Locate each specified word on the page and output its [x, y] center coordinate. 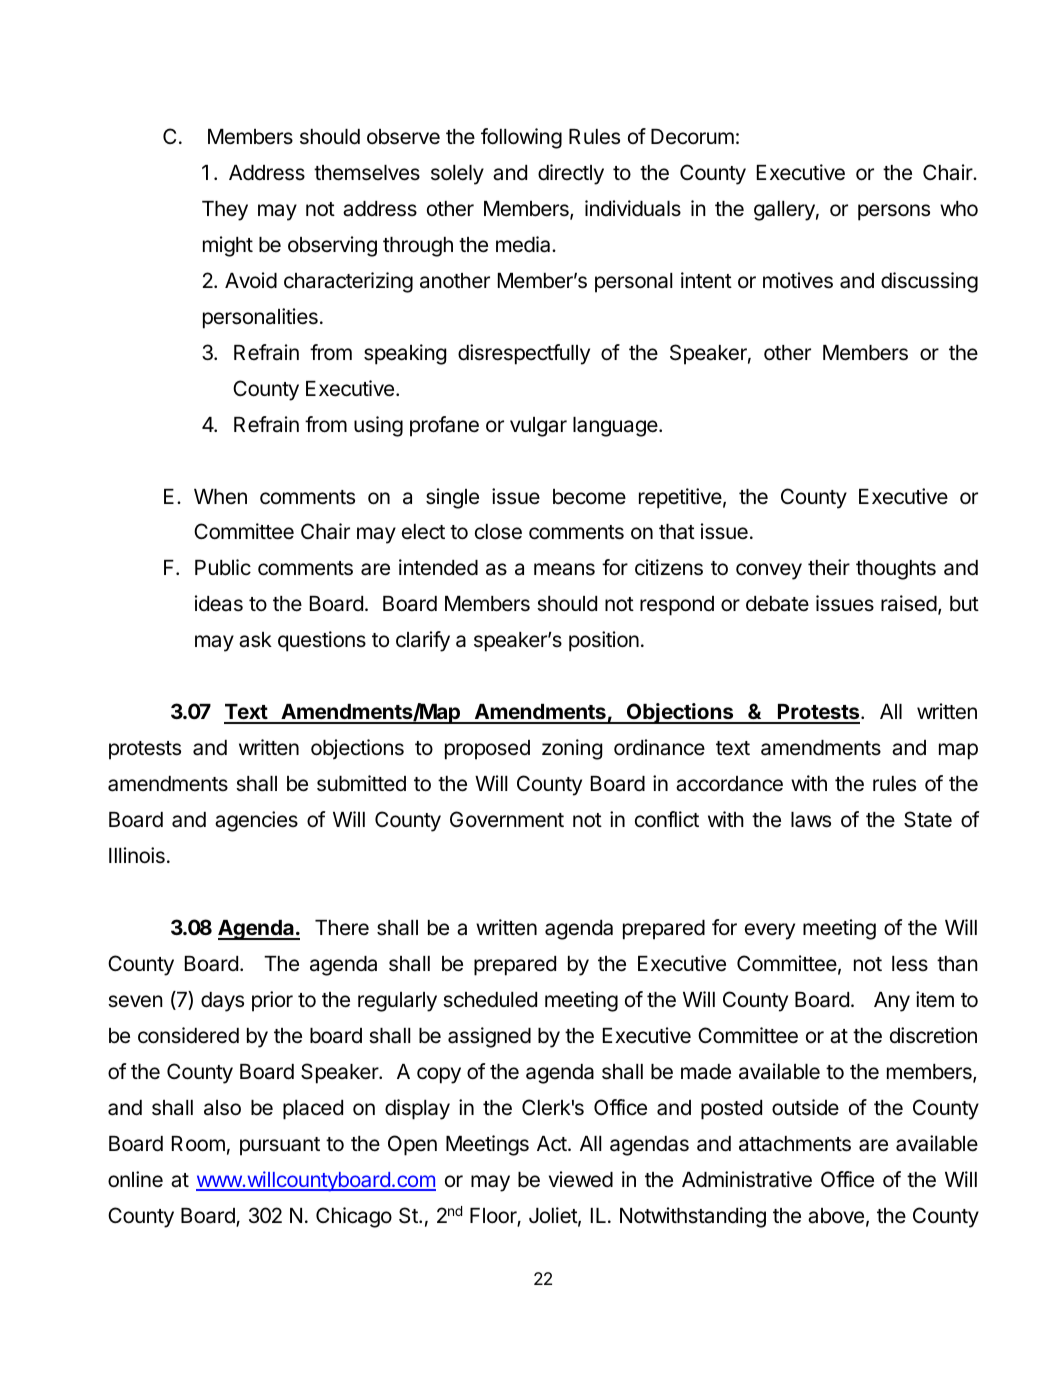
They [225, 211]
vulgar [538, 427]
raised [909, 603]
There [342, 928]
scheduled [490, 1000]
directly [571, 174]
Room [198, 1143]
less [910, 964]
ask [255, 640]
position [604, 641]
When [220, 497]
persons [894, 212]
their [829, 567]
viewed [581, 1179]
